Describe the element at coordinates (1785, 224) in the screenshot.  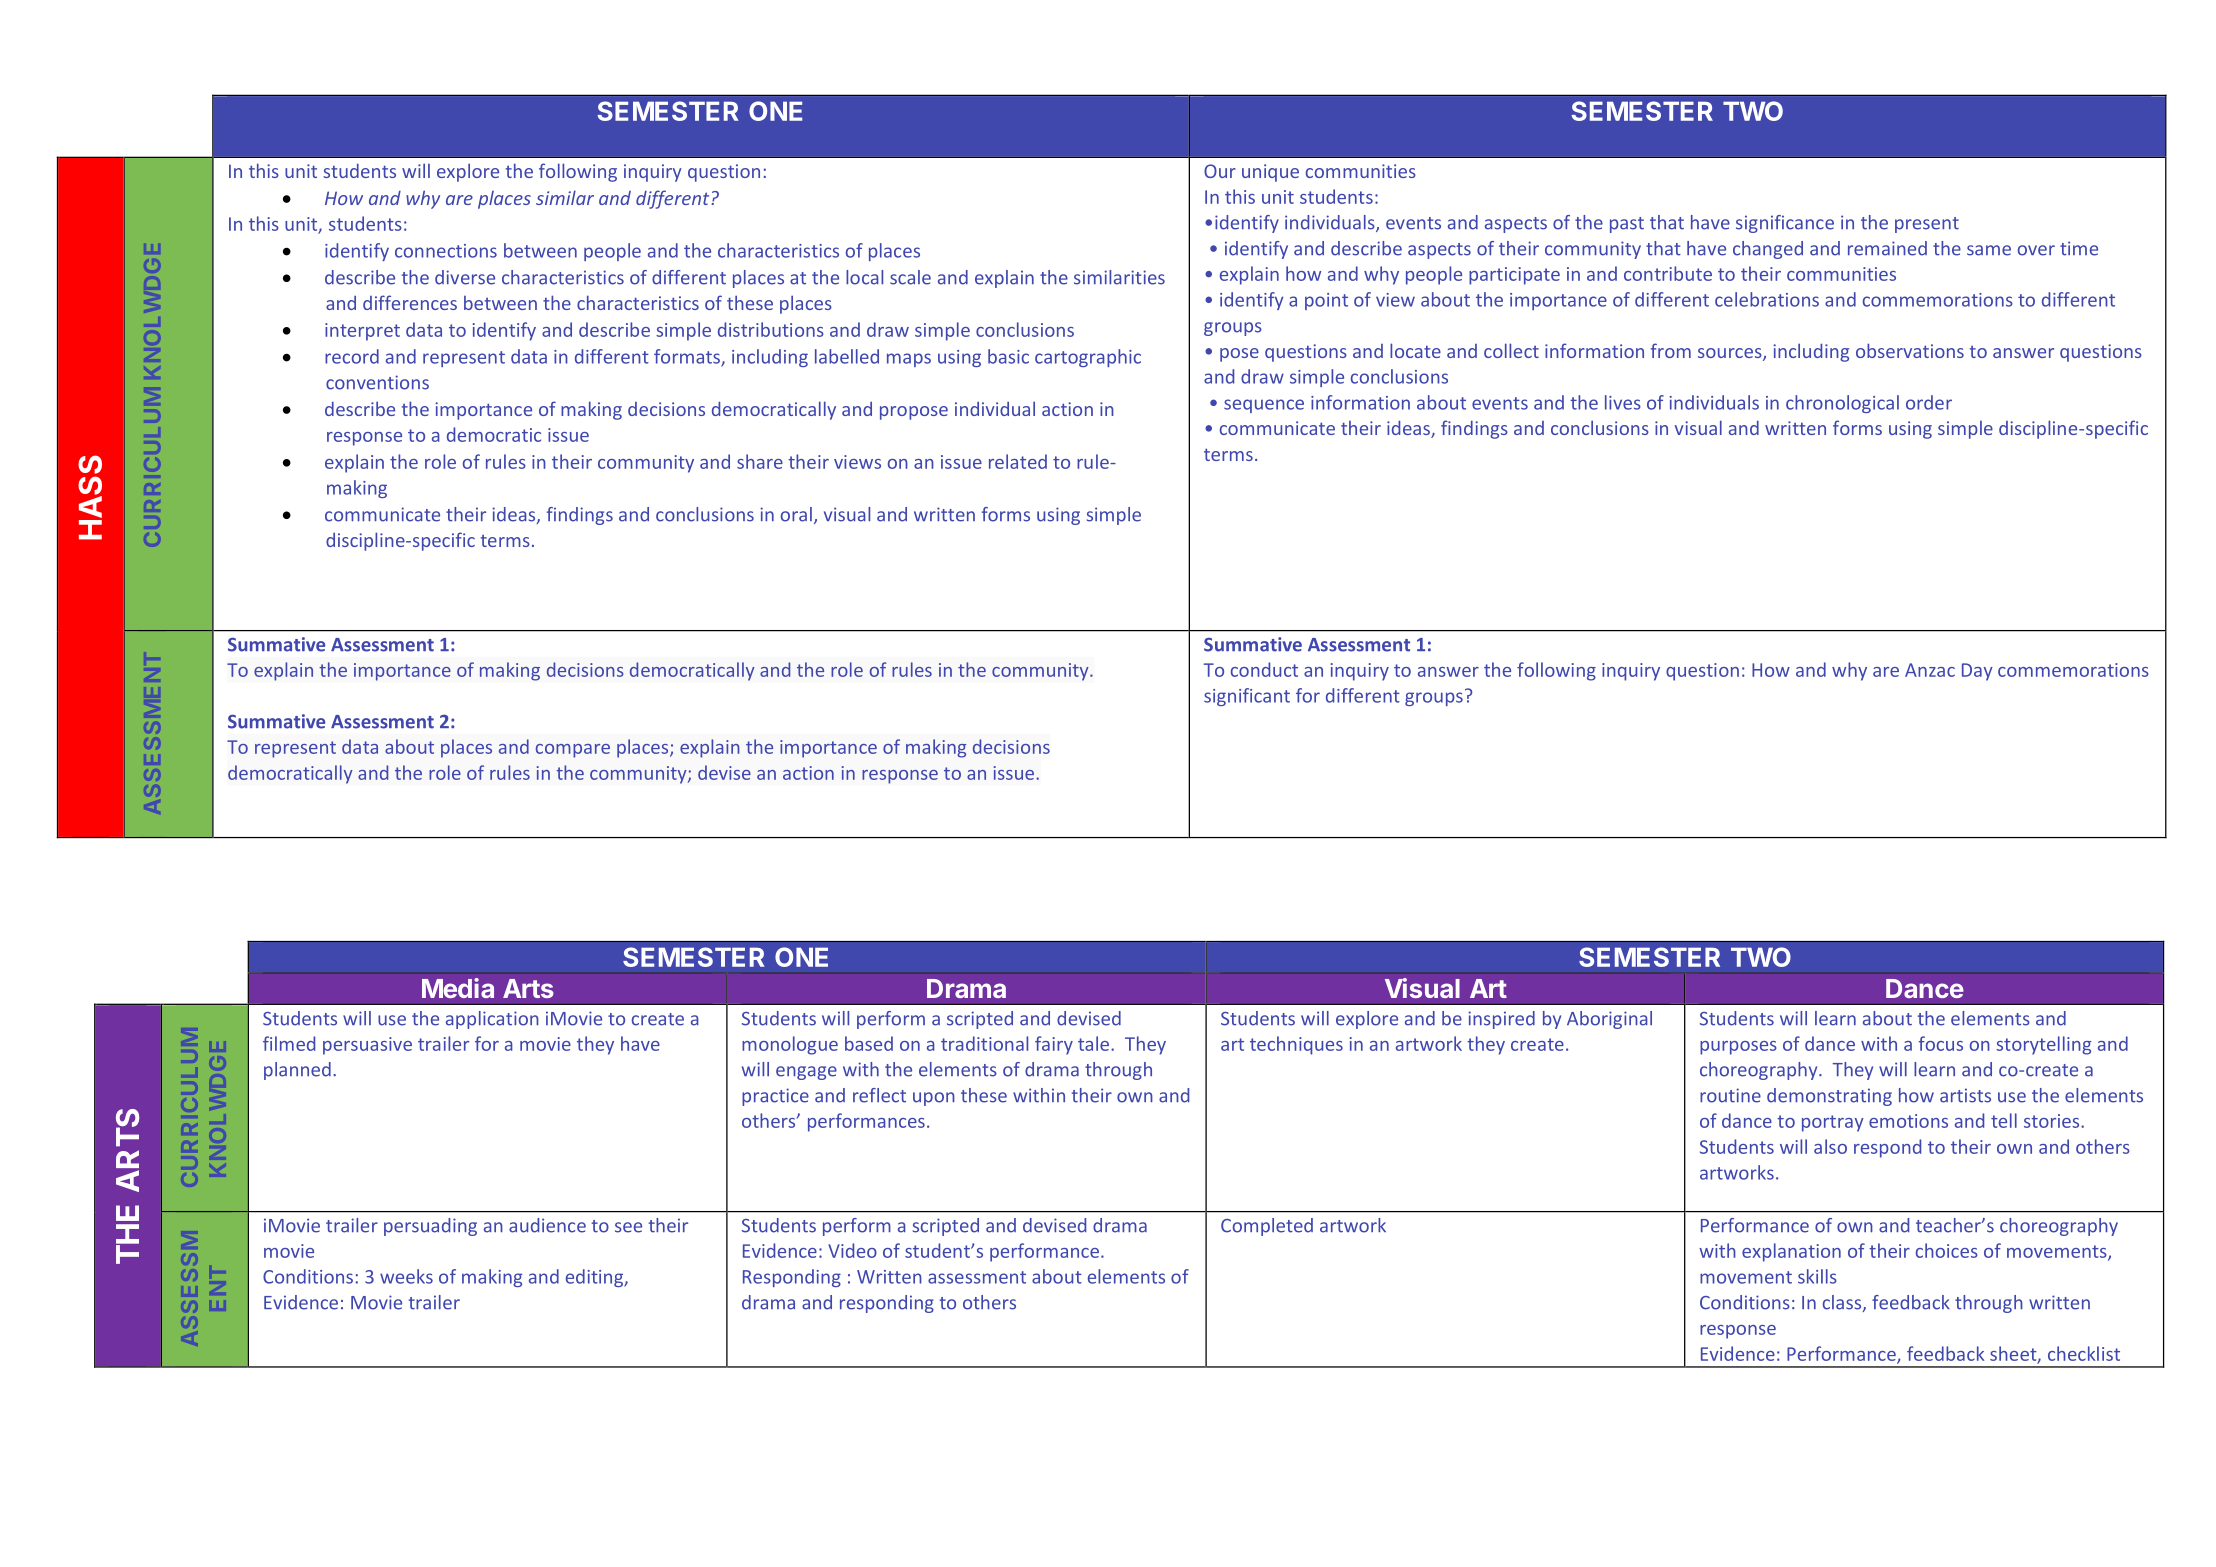
I see `significance` at that location.
